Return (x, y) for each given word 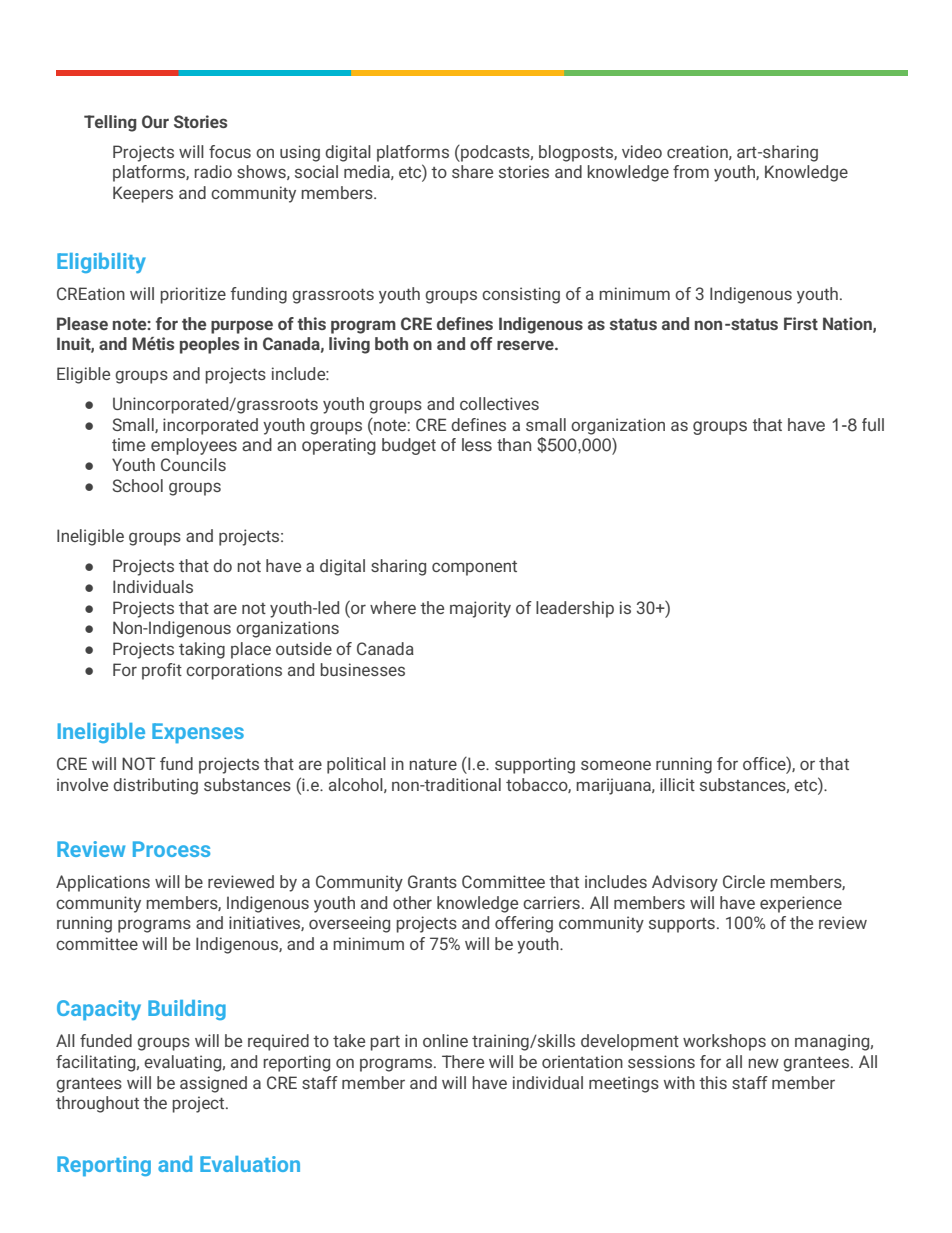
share (472, 171)
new (763, 1063)
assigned (213, 1084)
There (463, 1061)
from (691, 171)
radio (213, 171)
